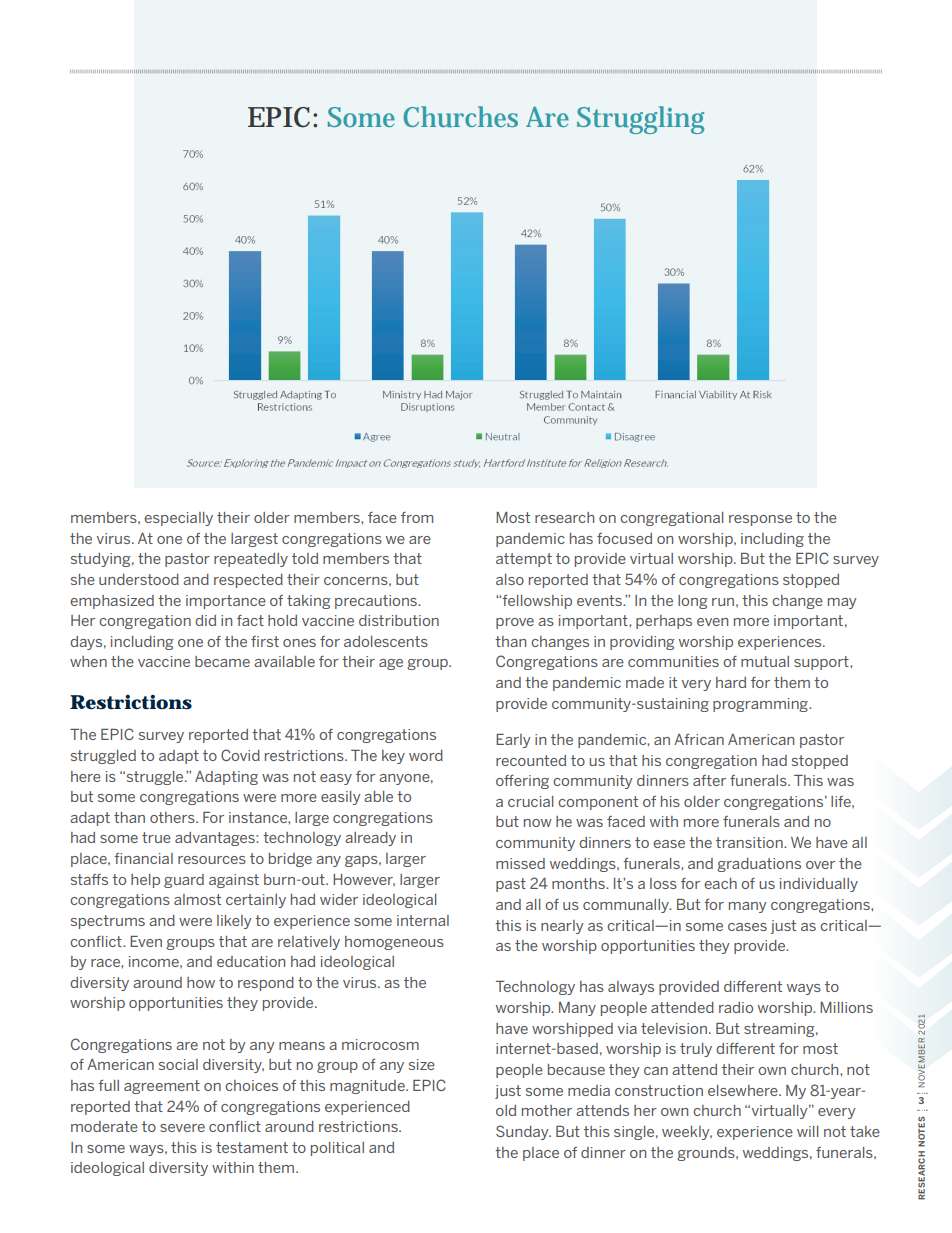 This page has height=1233, width=952. I want to click on Sunday, so click(523, 1132).
